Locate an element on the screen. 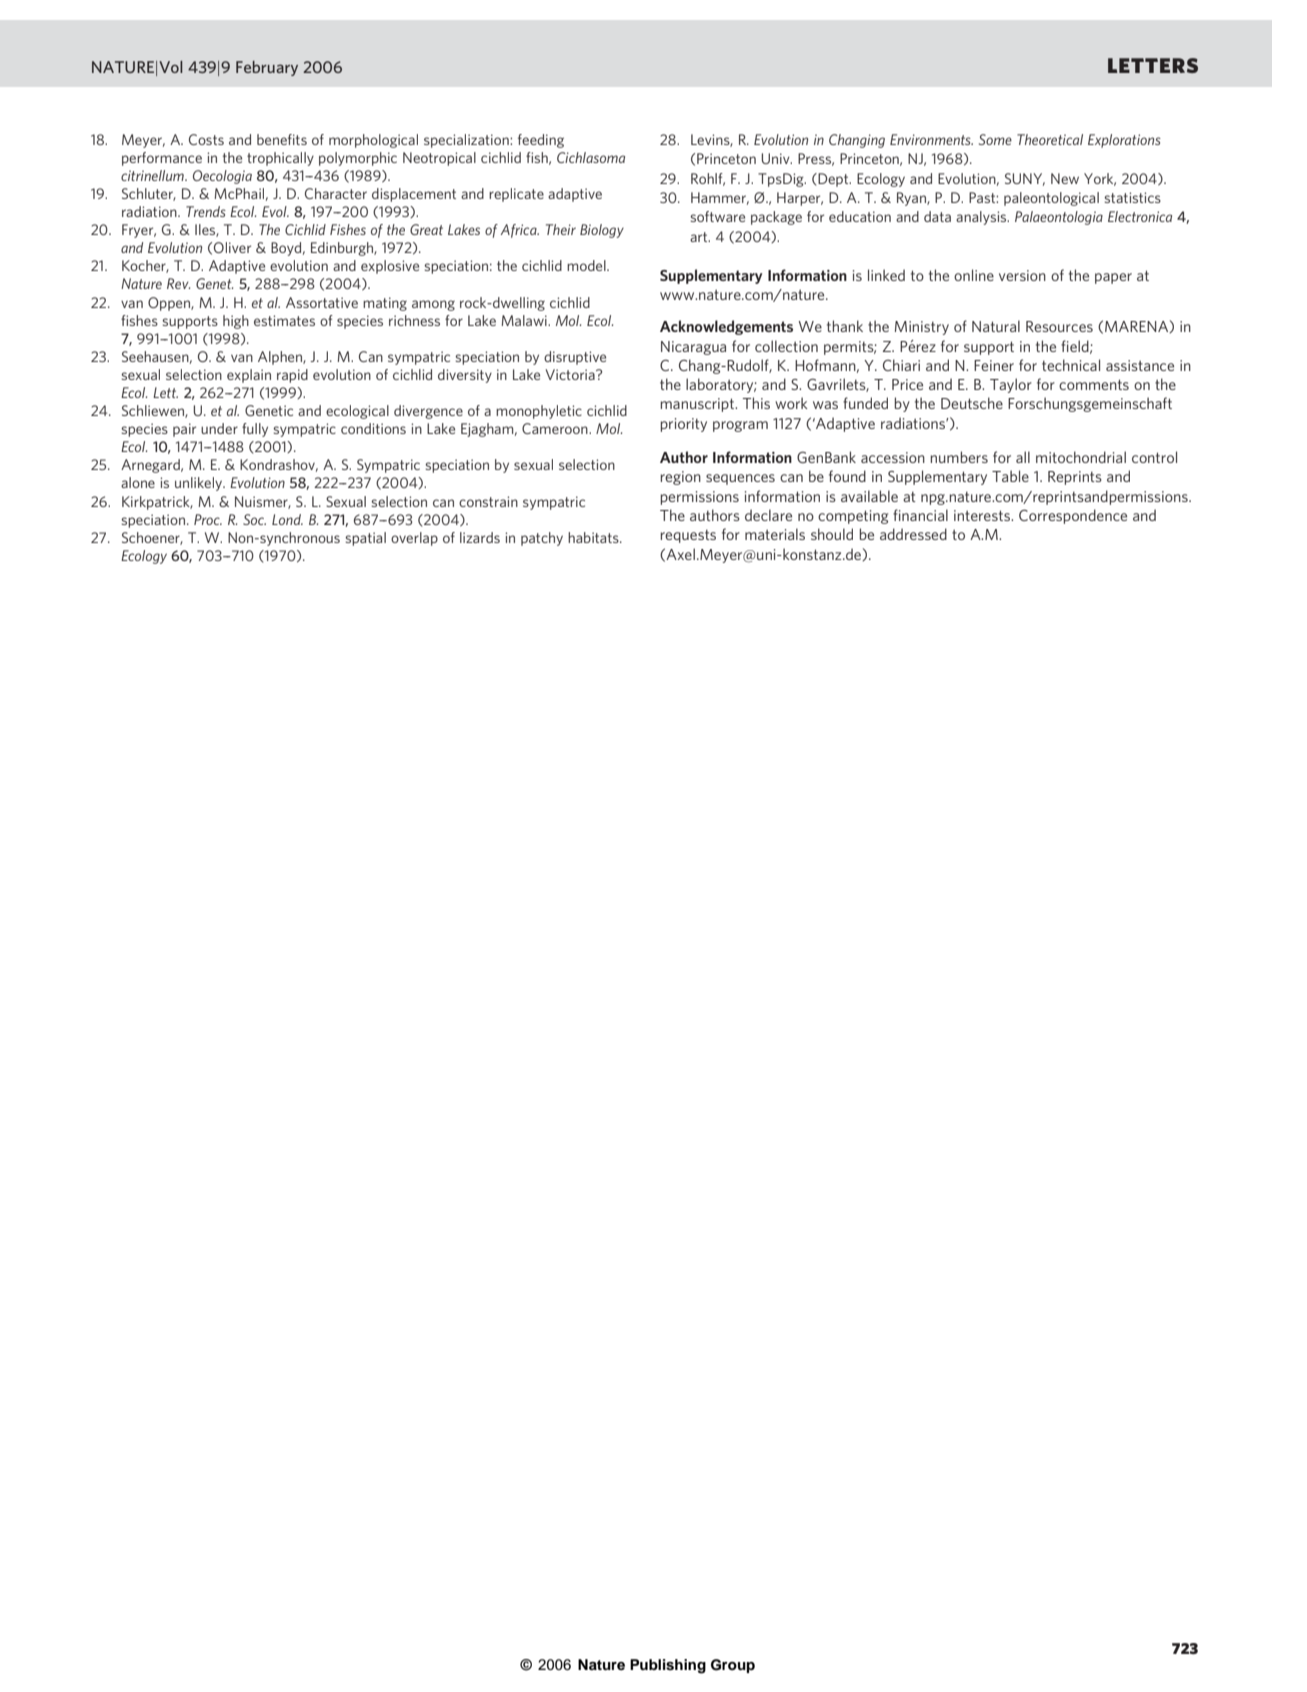  Theoretical is located at coordinates (1050, 139).
